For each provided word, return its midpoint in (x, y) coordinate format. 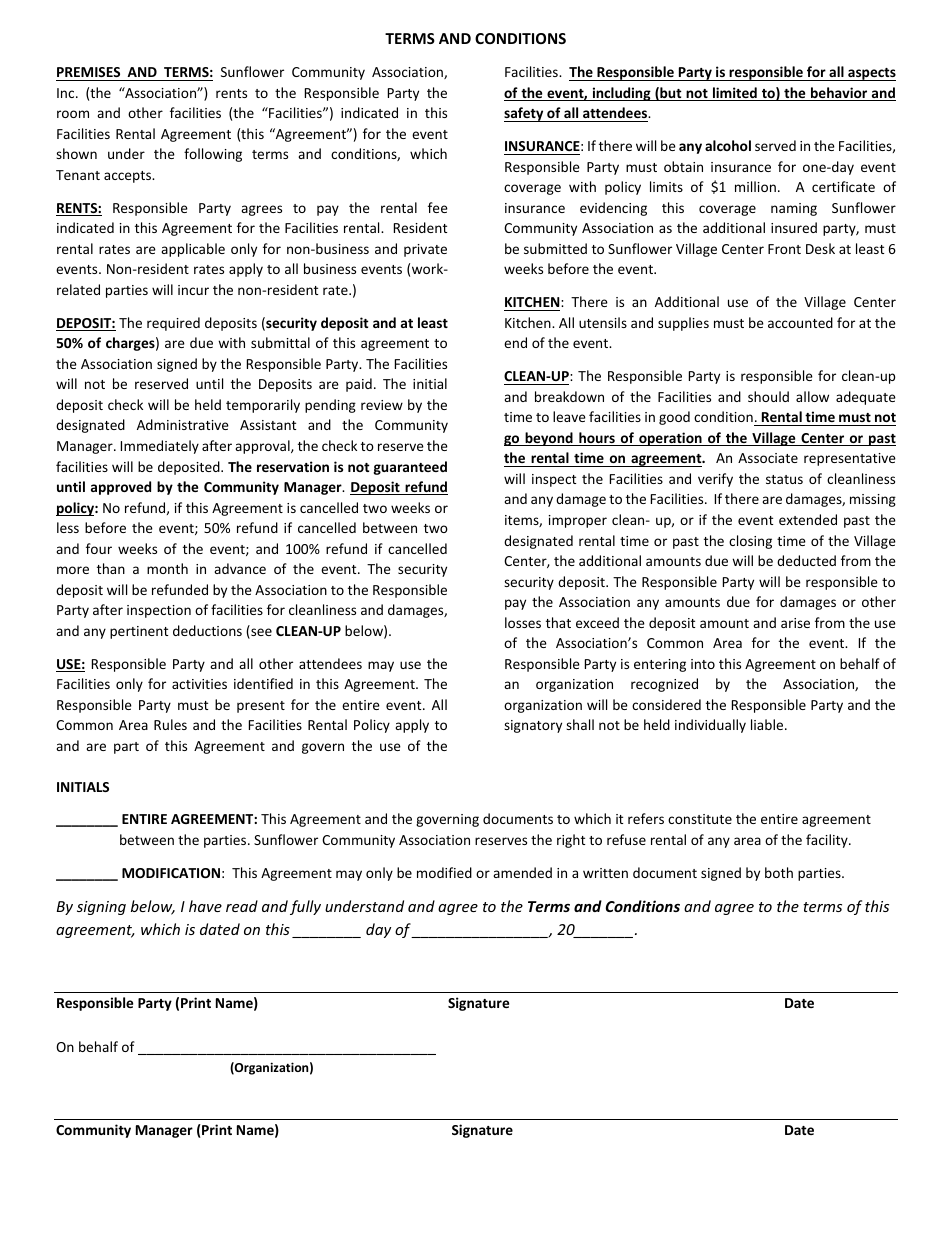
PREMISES (89, 74)
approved (121, 488)
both (779, 872)
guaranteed (410, 468)
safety (525, 114)
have (205, 906)
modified (444, 872)
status (784, 479)
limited (735, 94)
